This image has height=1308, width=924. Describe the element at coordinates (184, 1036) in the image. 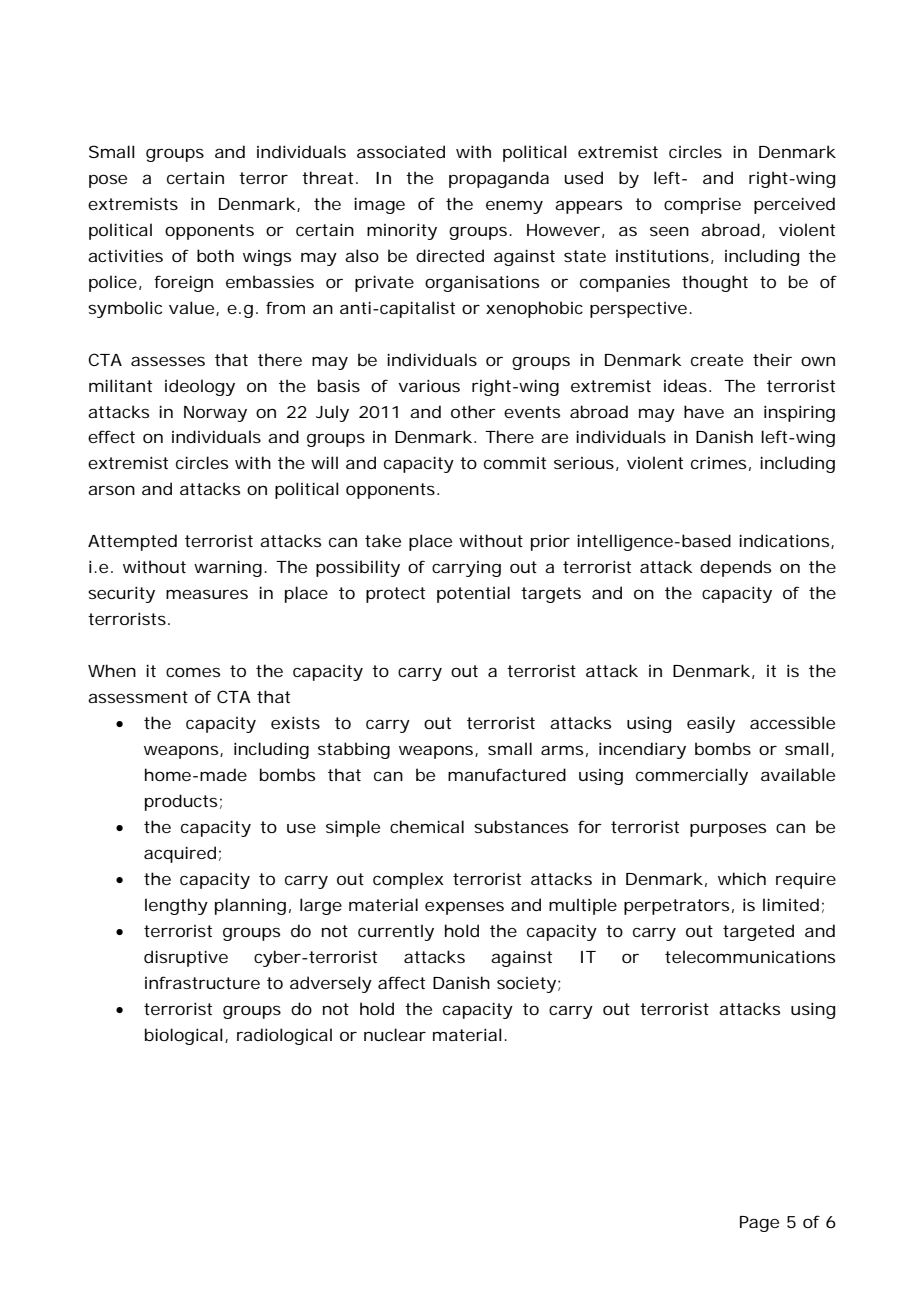

I see `biological` at that location.
